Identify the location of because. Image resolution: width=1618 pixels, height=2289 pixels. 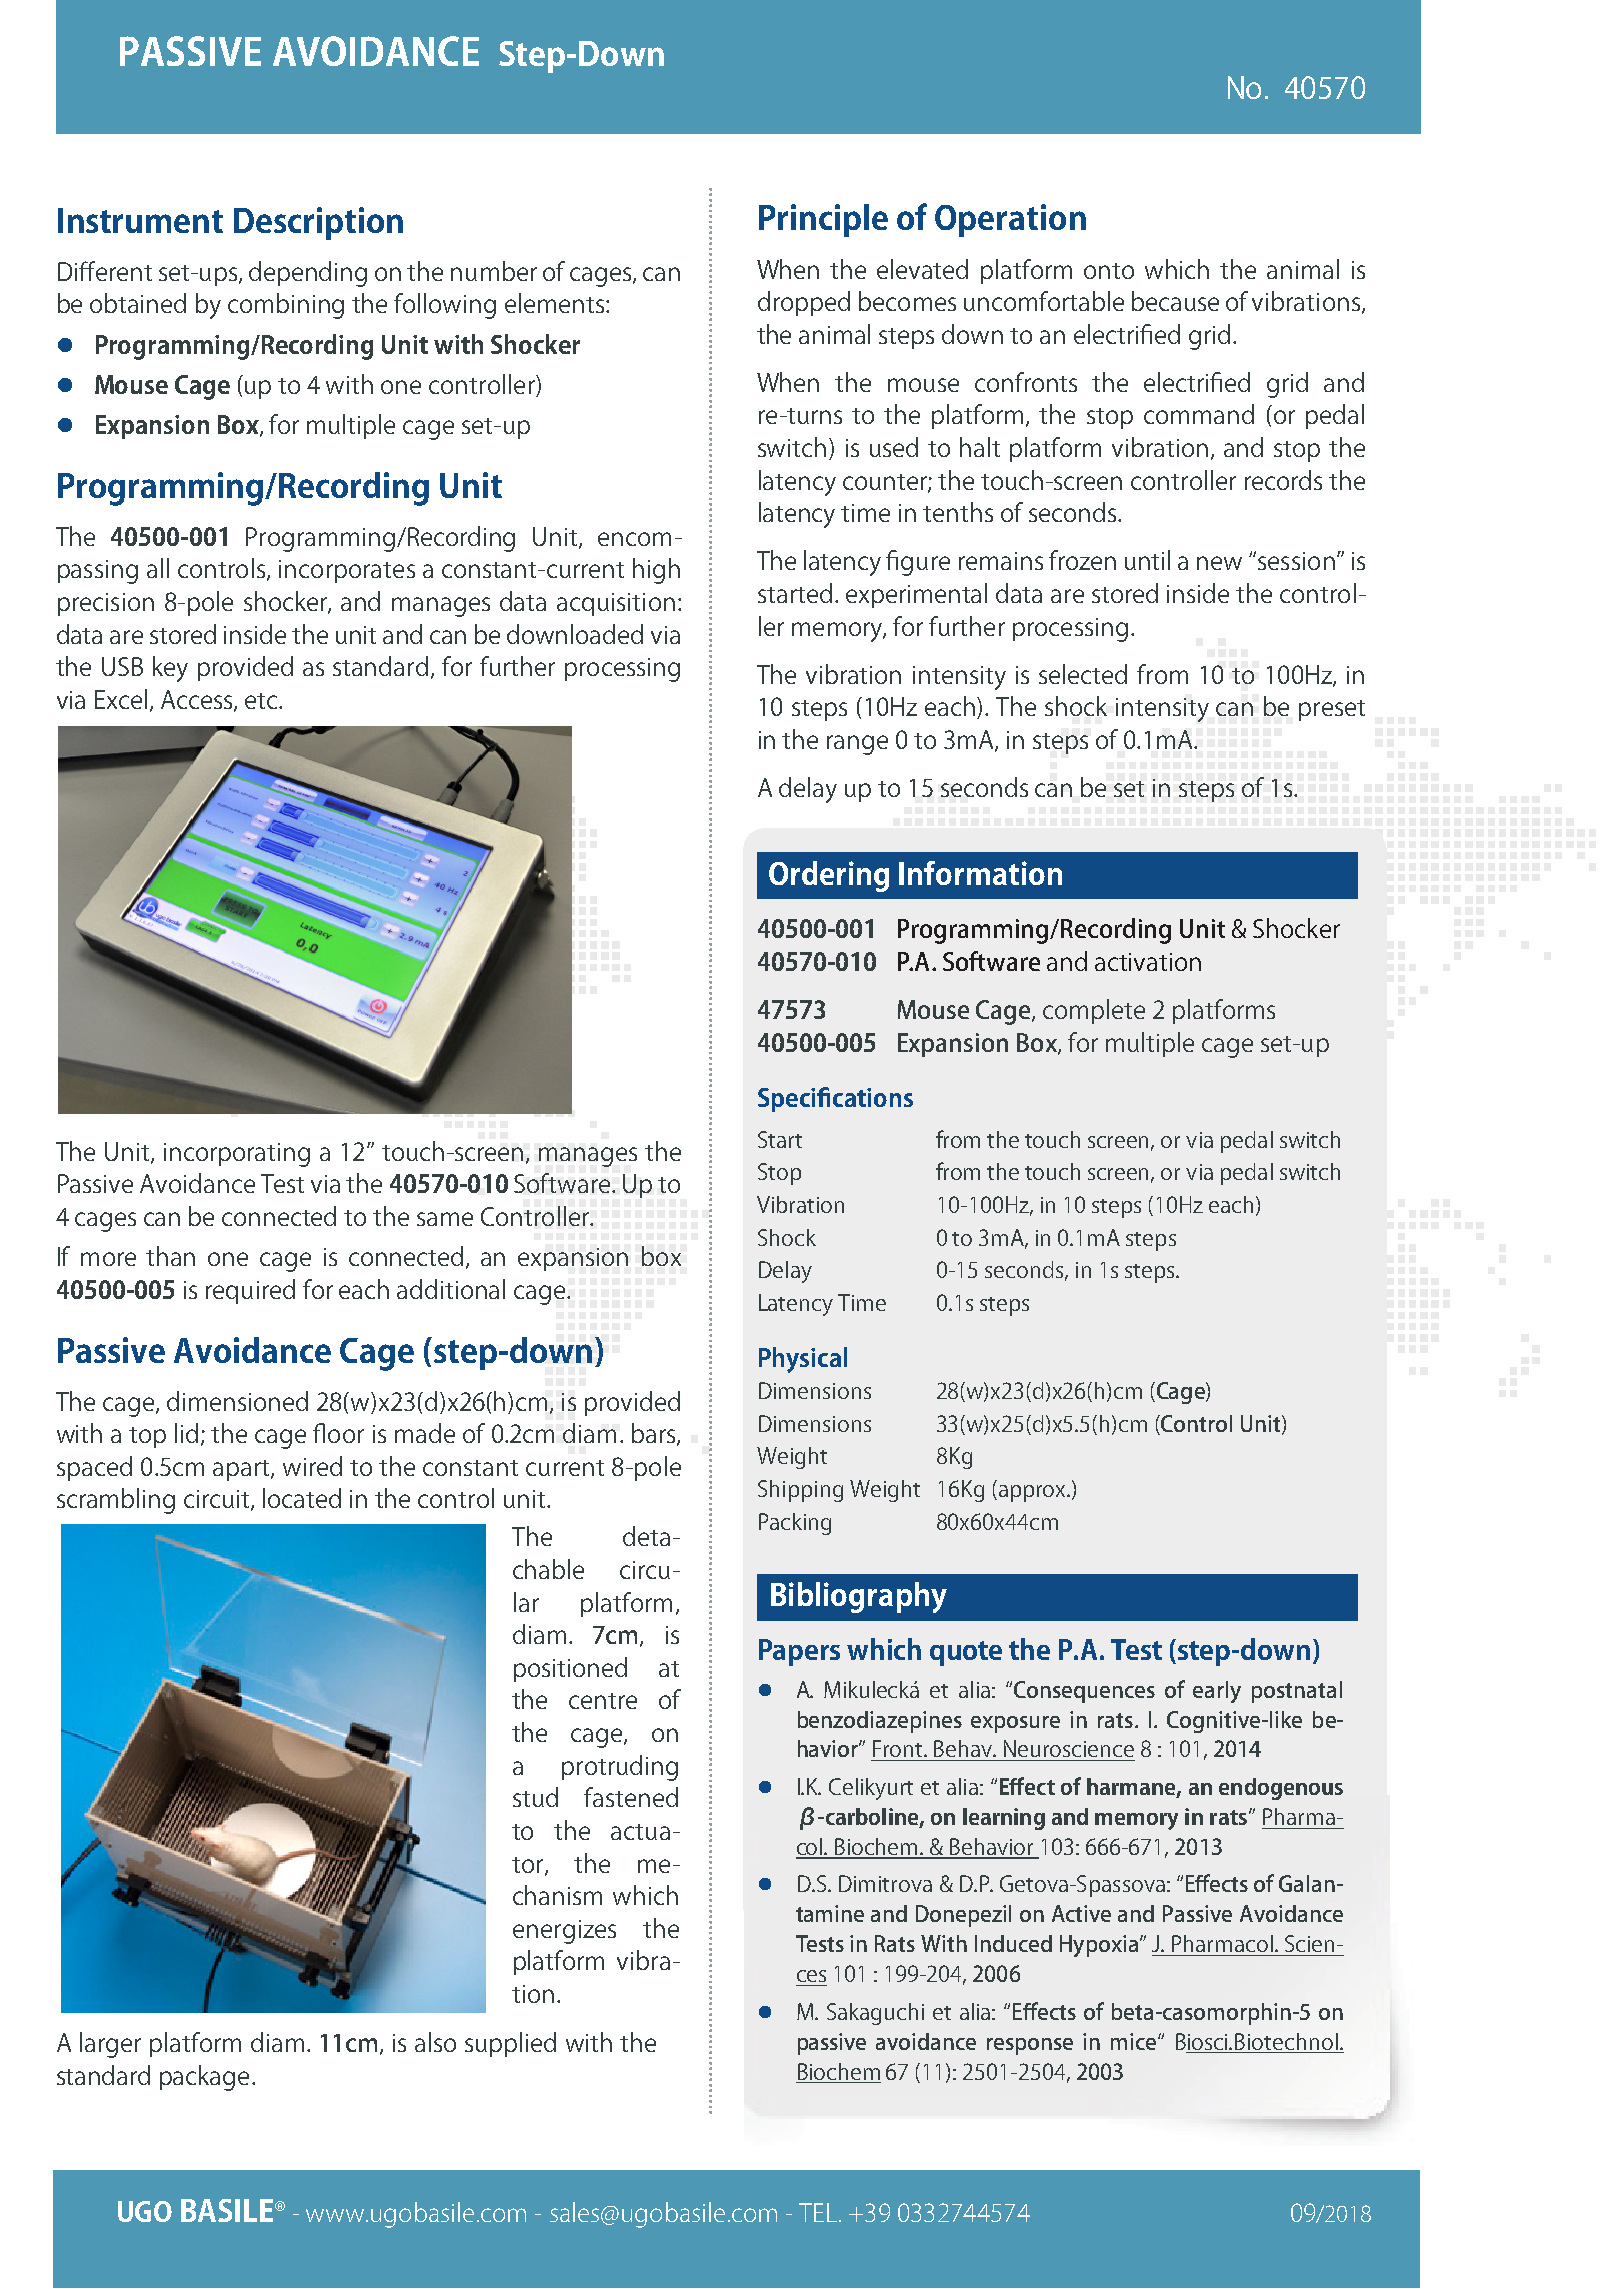
(1175, 301).
